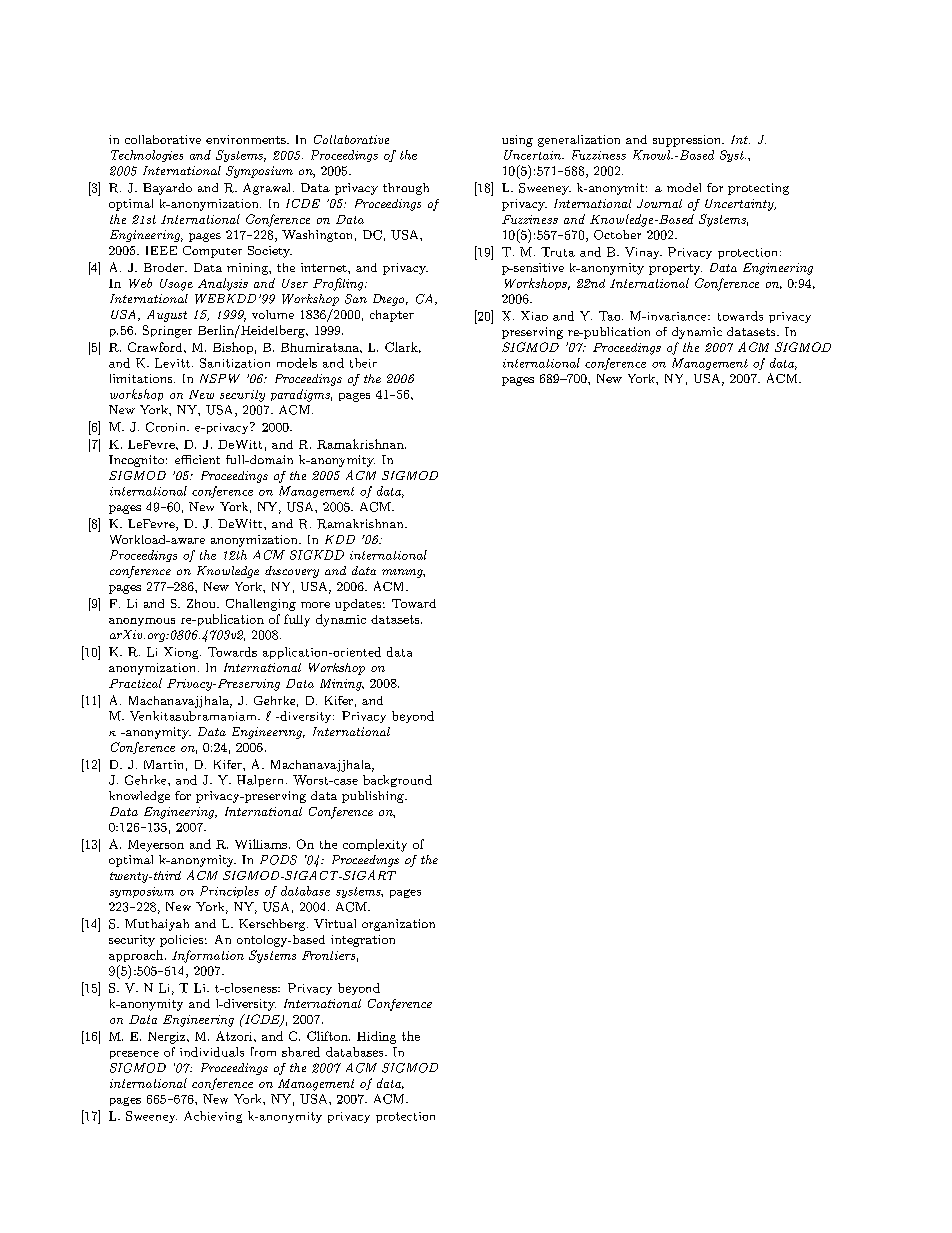 The image size is (952, 1233). I want to click on organization, so click(398, 925).
